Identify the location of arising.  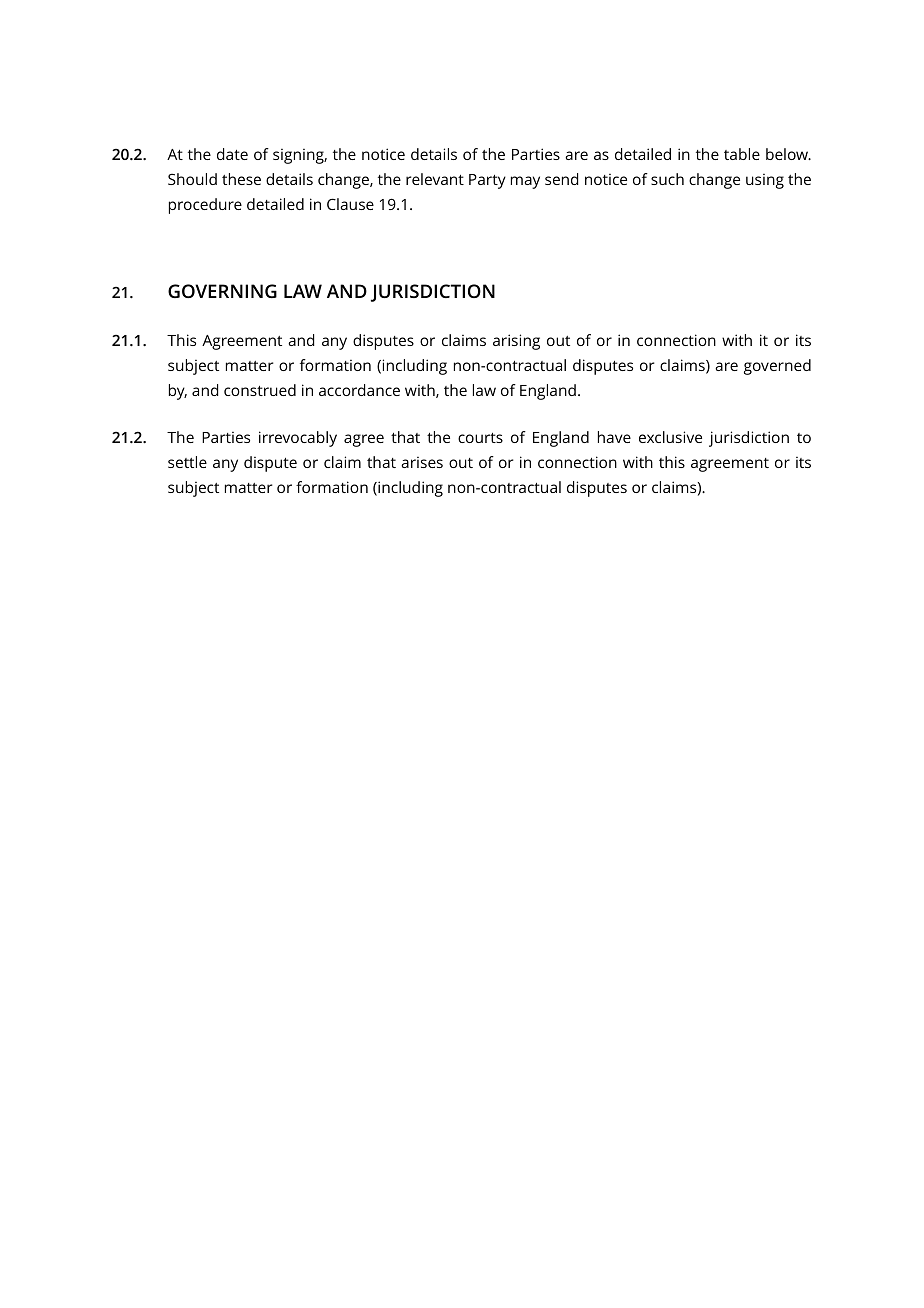
(516, 342).
